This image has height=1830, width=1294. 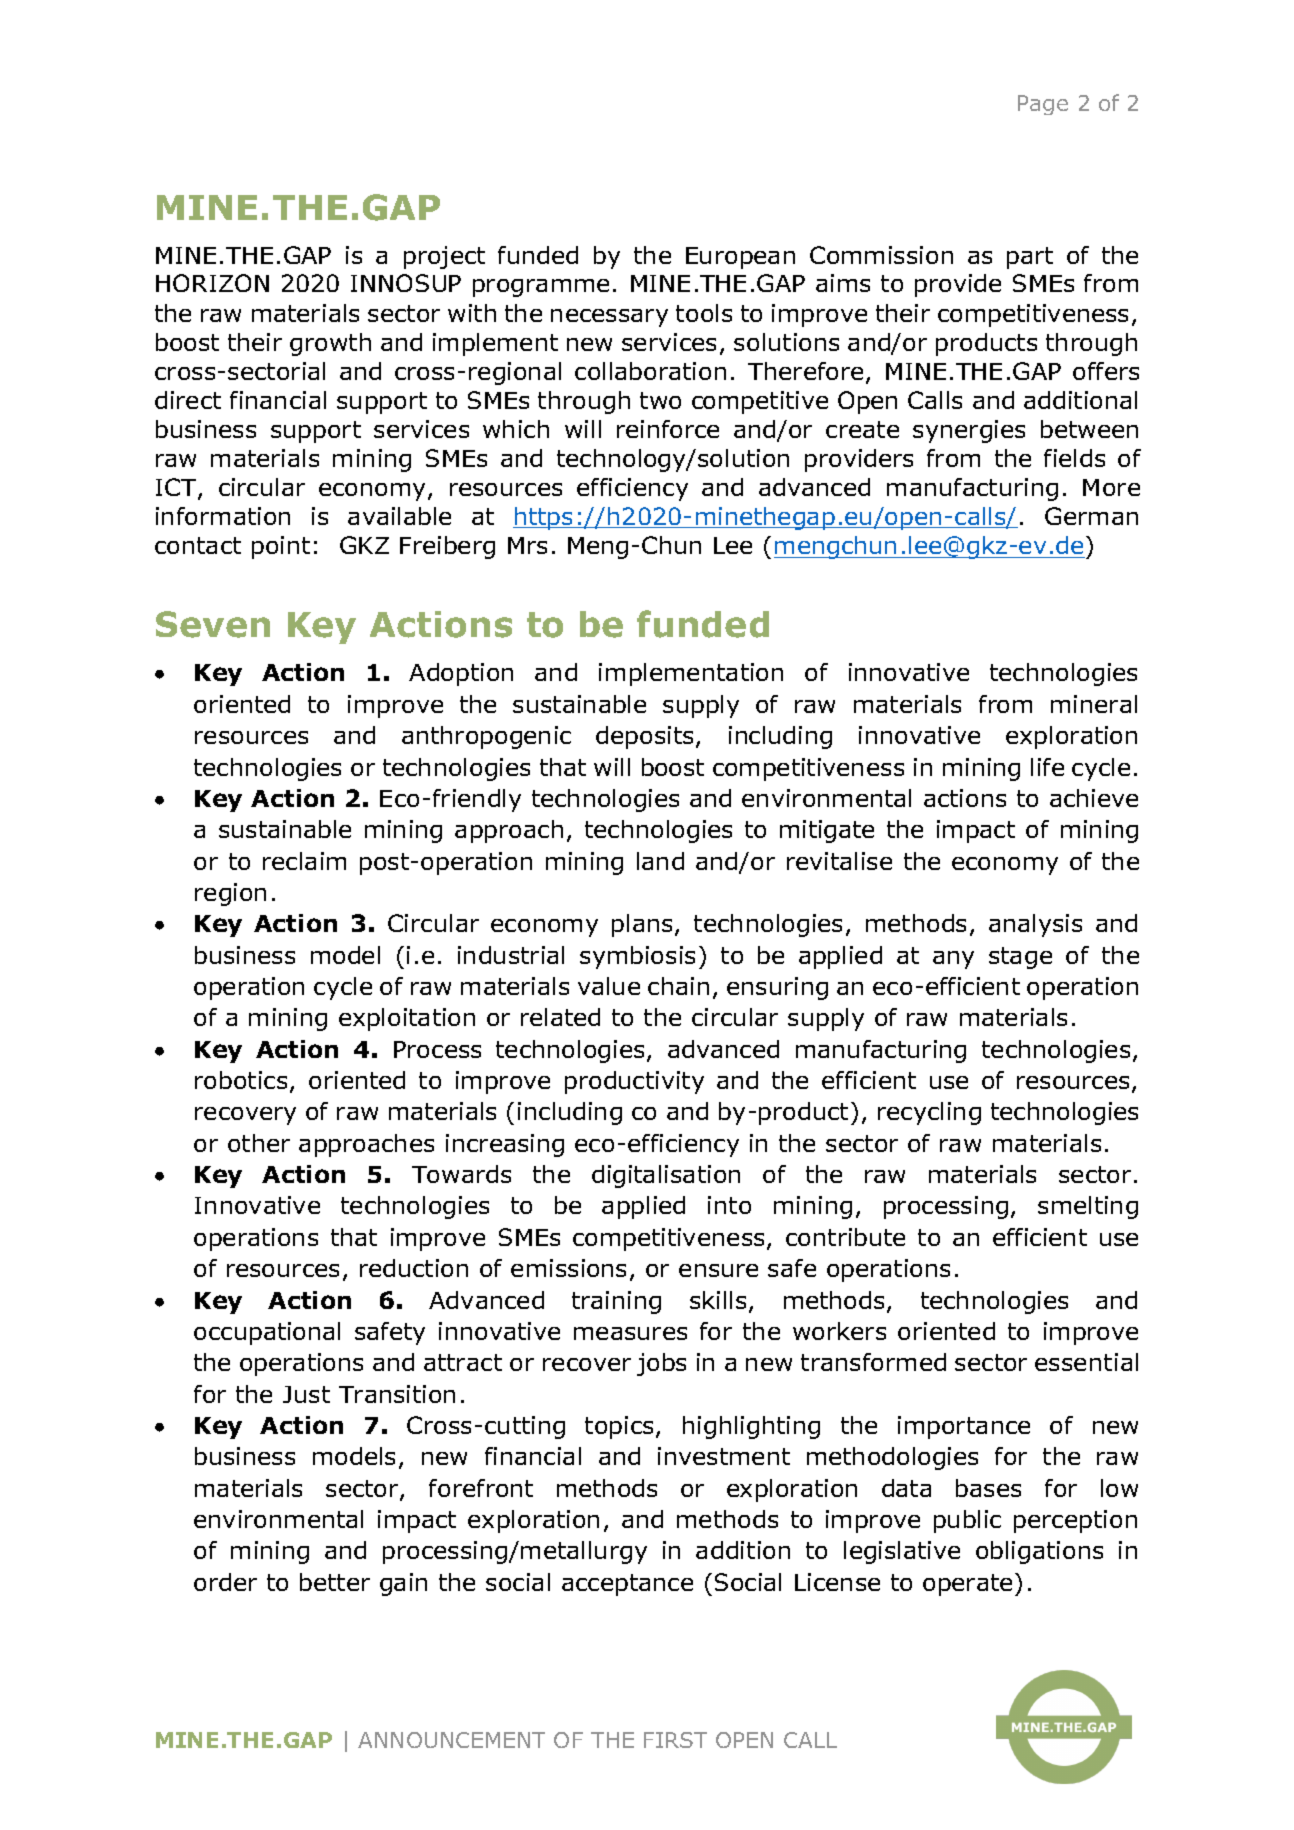 I want to click on operate, so click(x=967, y=1585).
